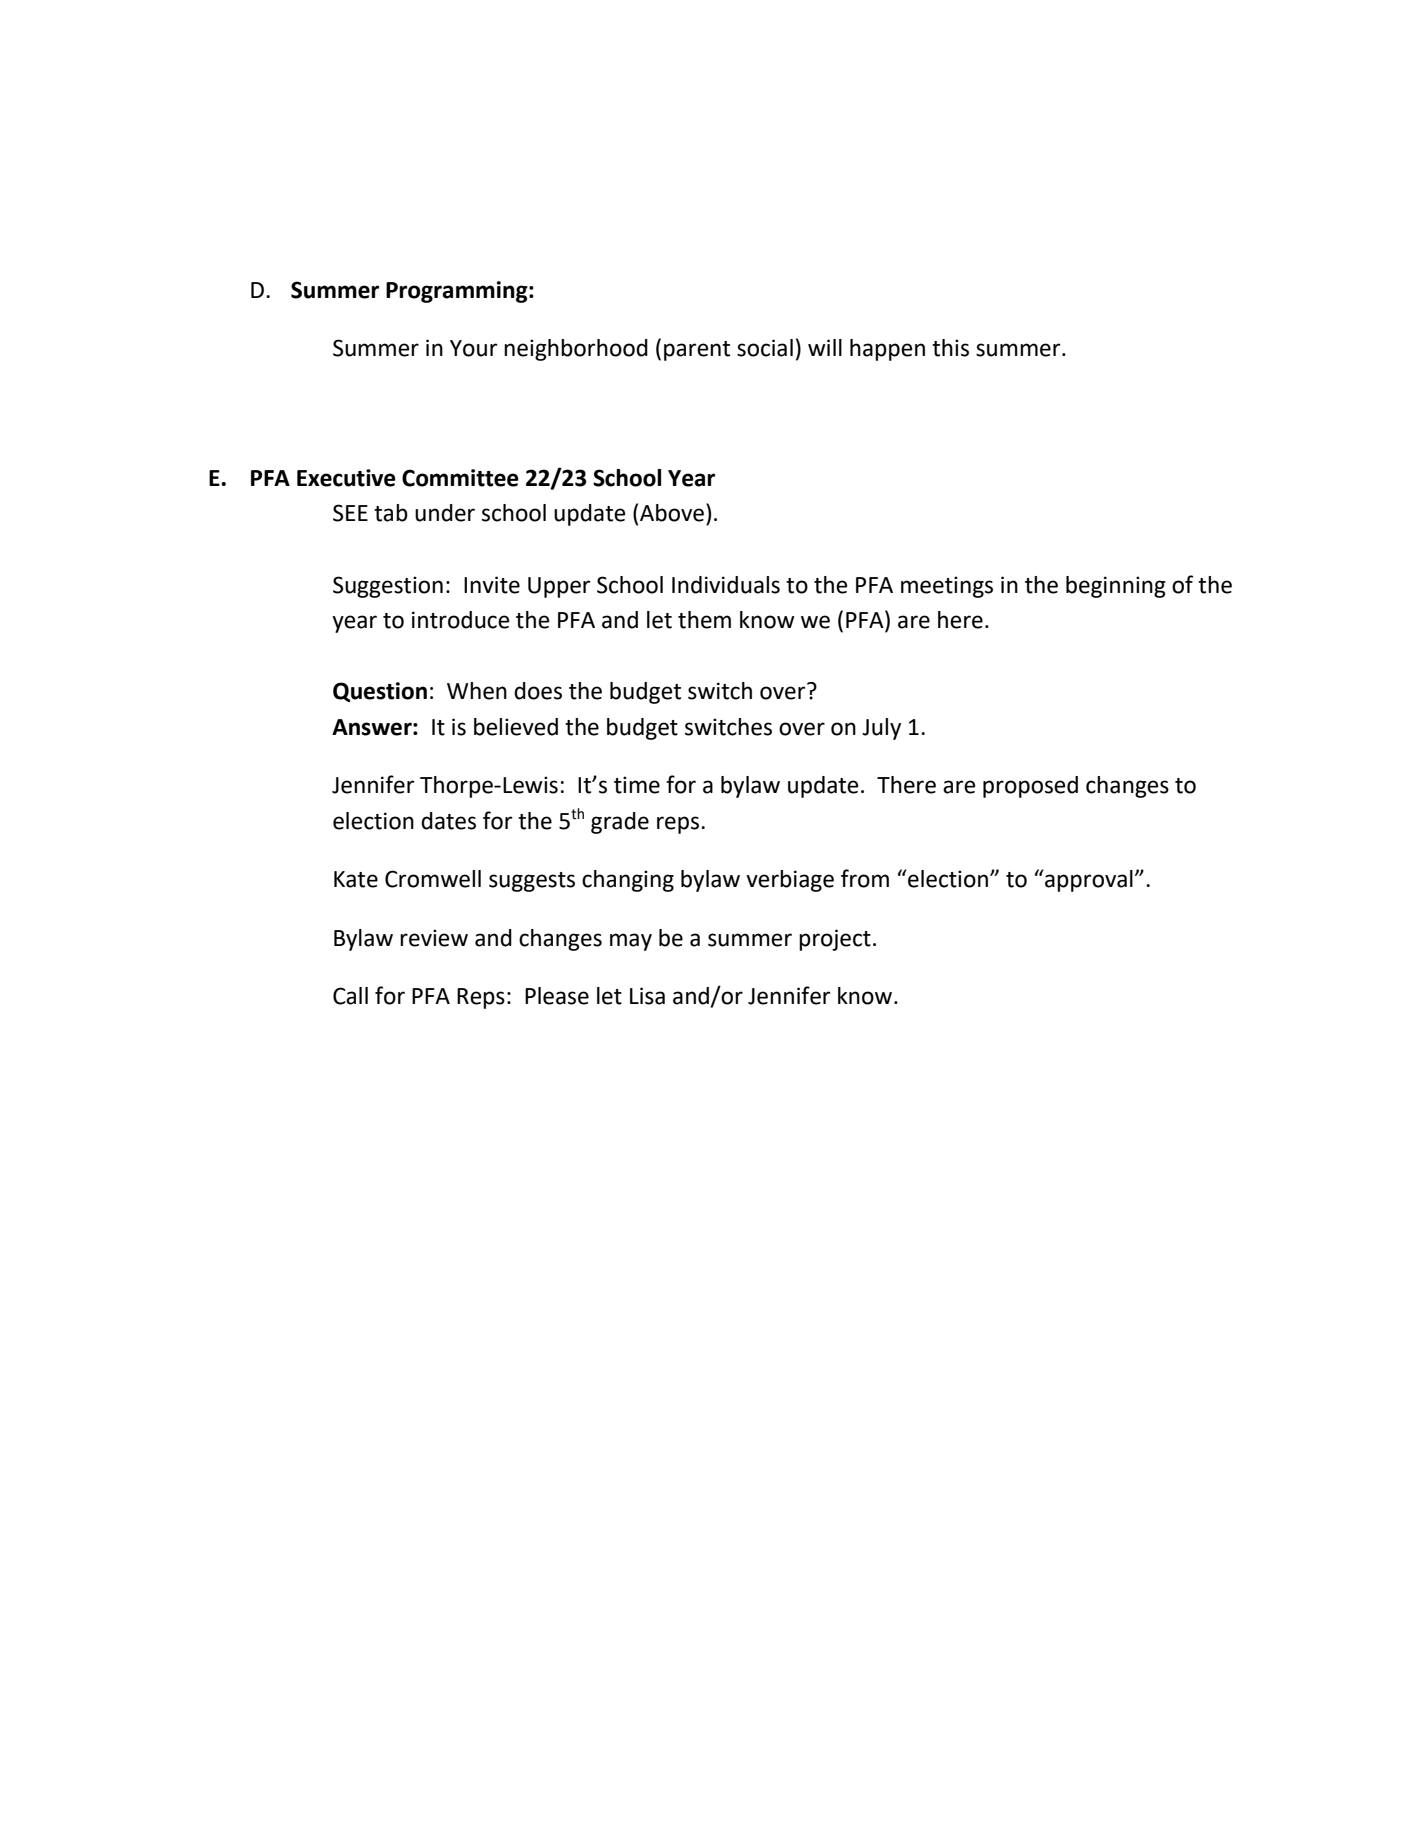 The image size is (1408, 1823). Describe the element at coordinates (765, 348) in the screenshot. I see `social` at that location.
